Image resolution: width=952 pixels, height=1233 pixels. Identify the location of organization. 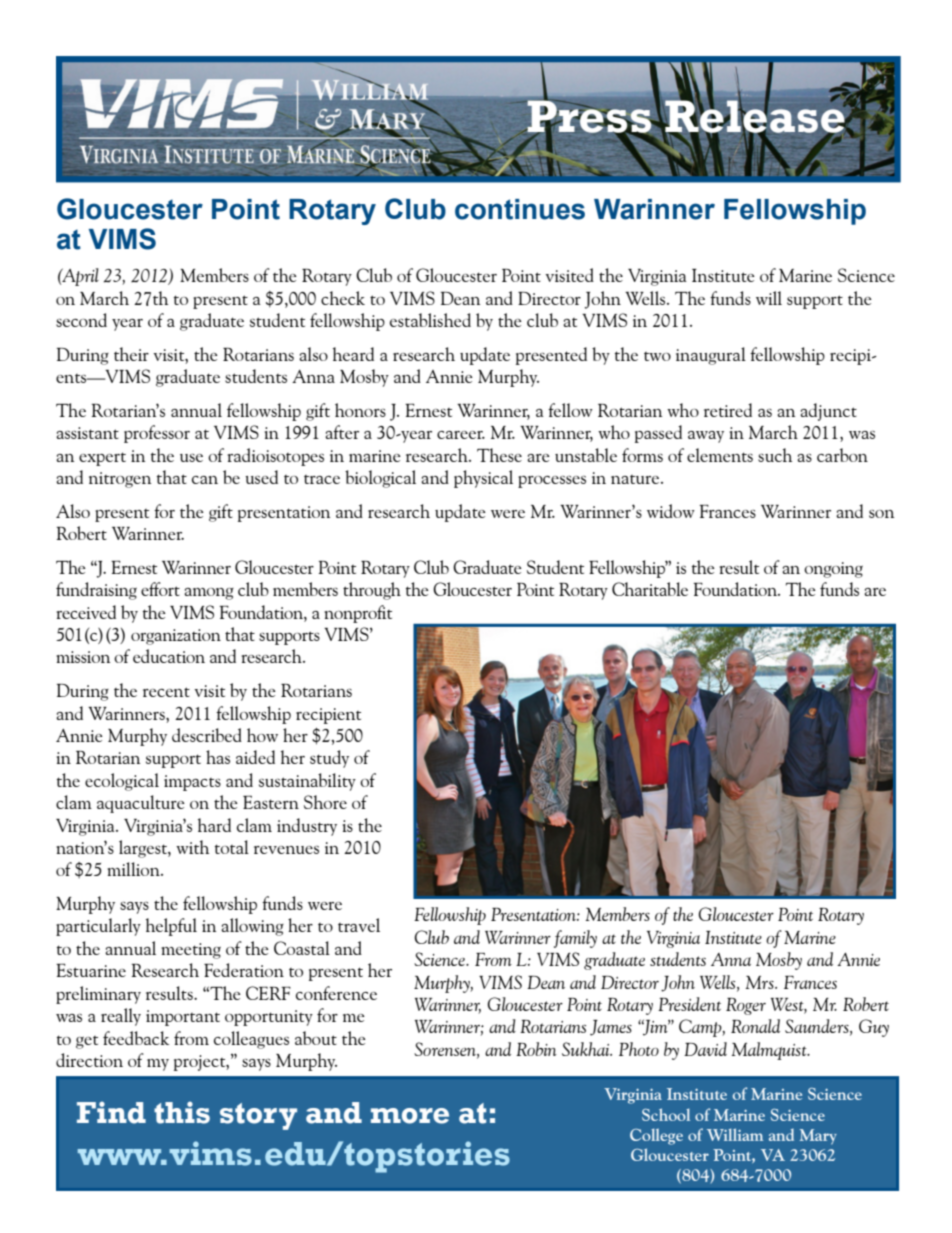
(176, 637).
